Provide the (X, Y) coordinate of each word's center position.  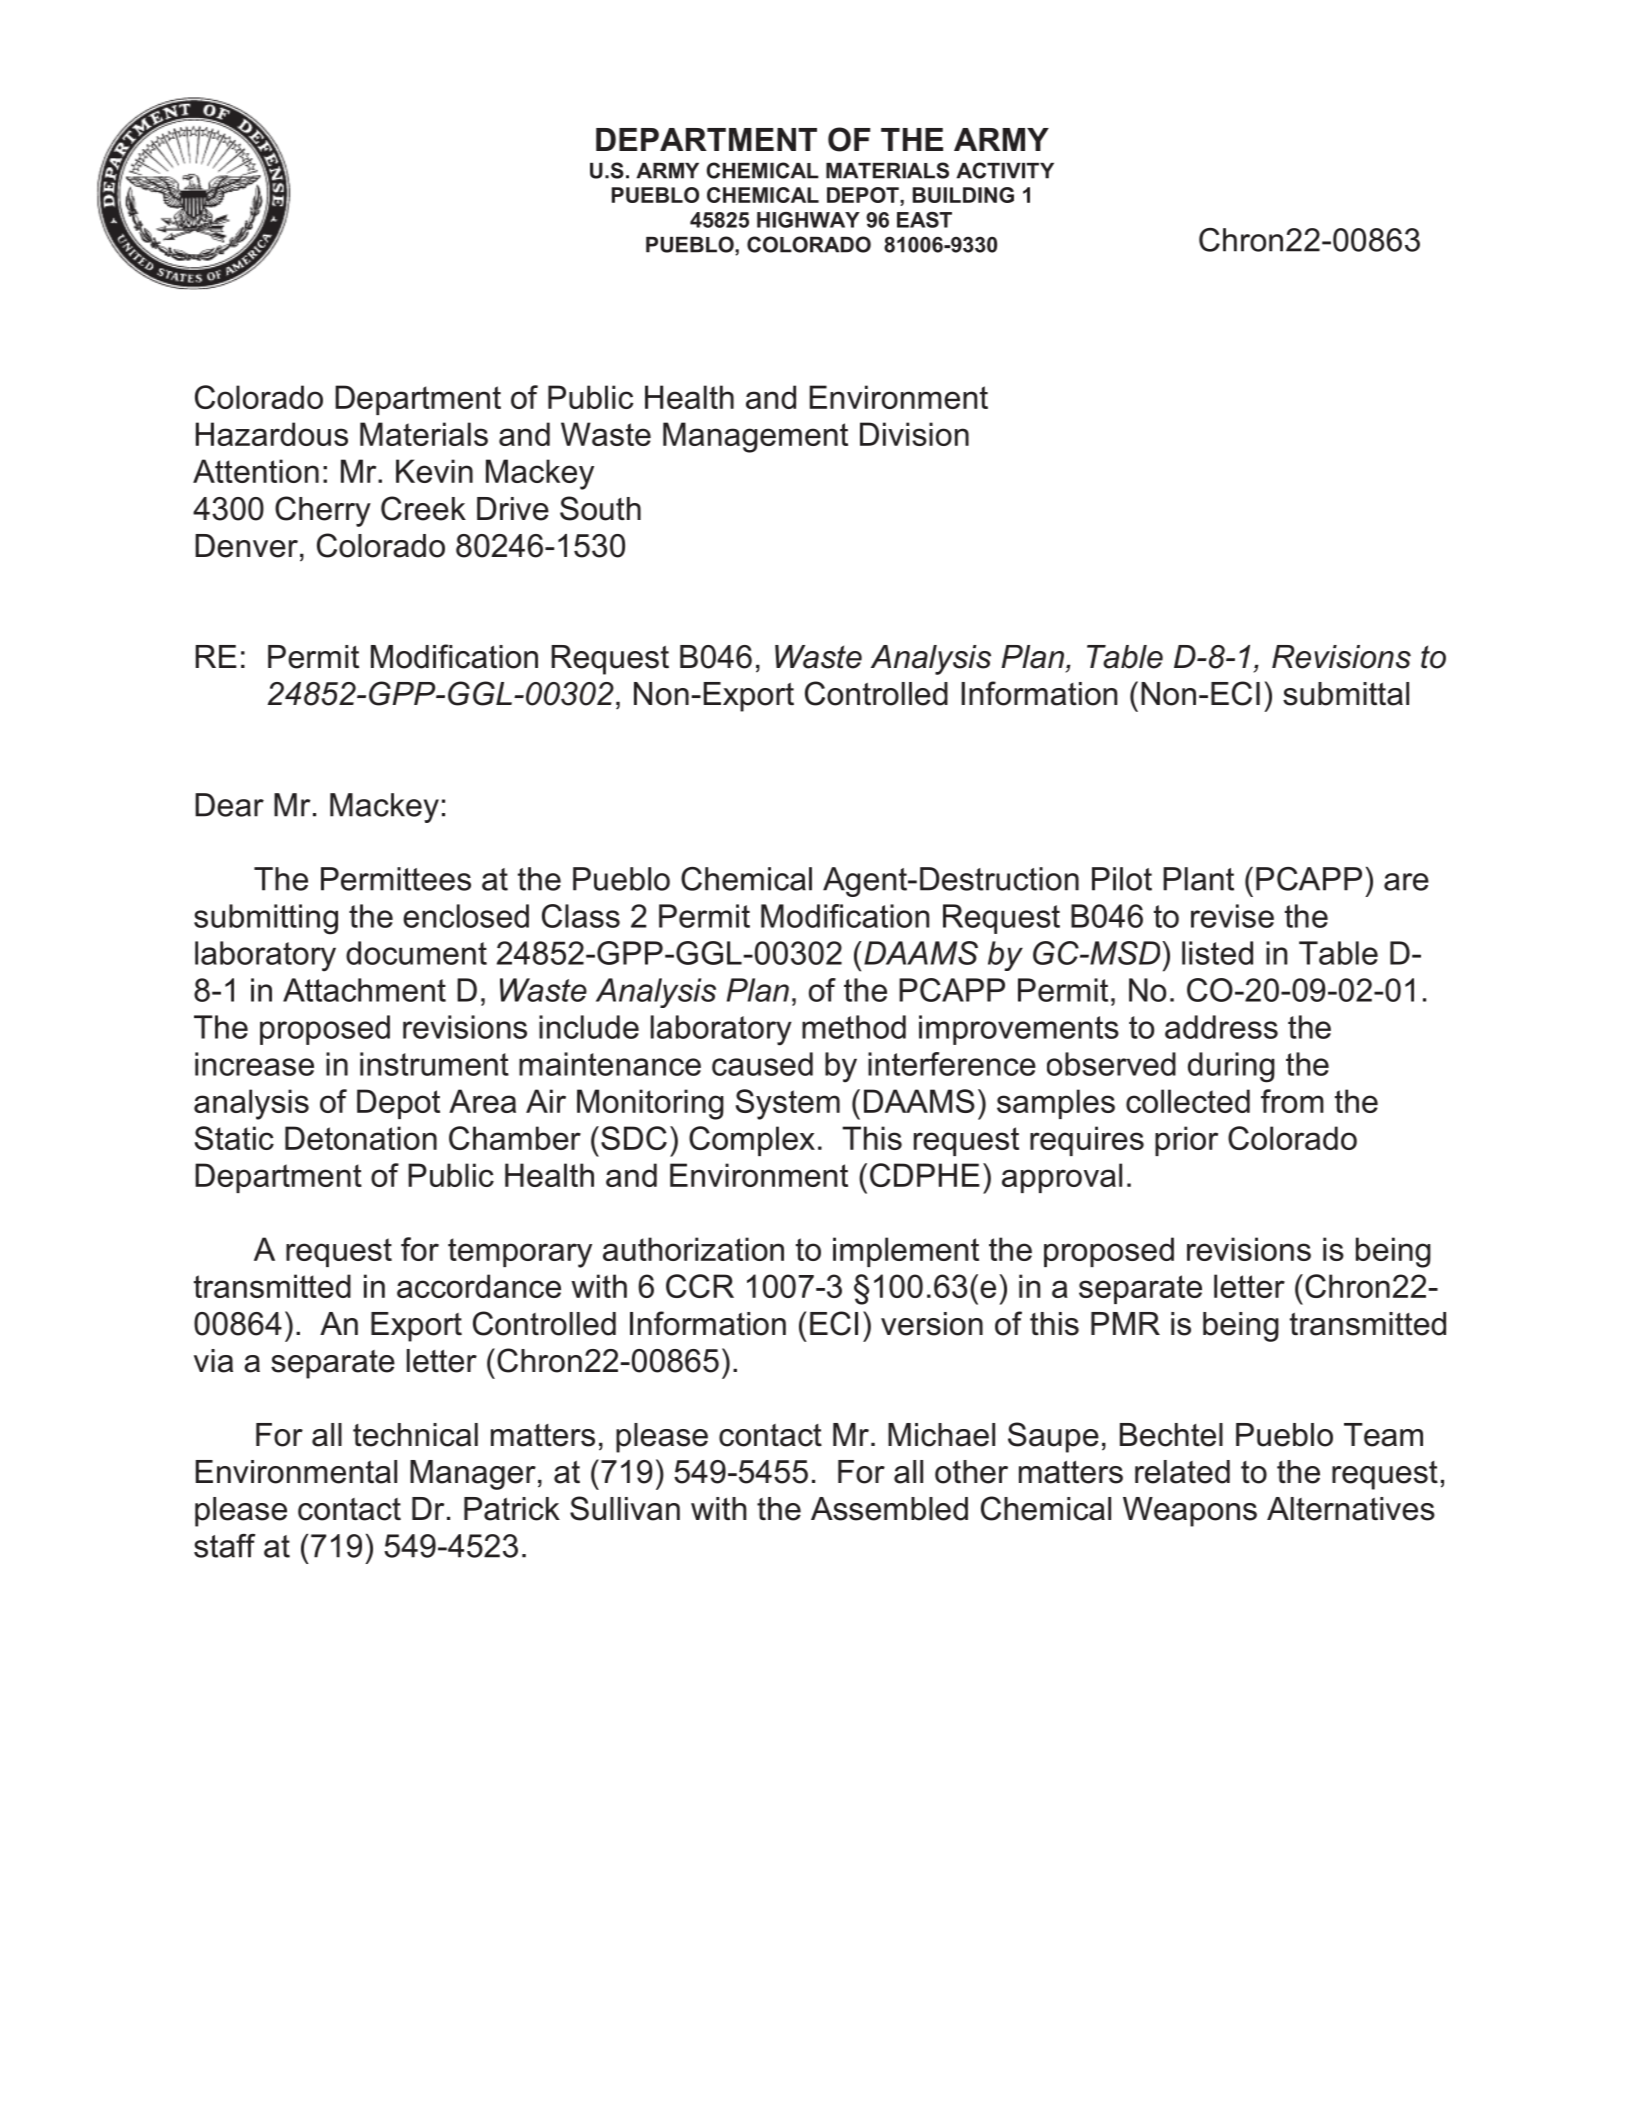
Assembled (889, 1509)
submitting (266, 919)
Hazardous (272, 434)
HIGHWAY (808, 220)
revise (1232, 916)
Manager (473, 1475)
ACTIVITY (1005, 170)
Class (581, 916)
